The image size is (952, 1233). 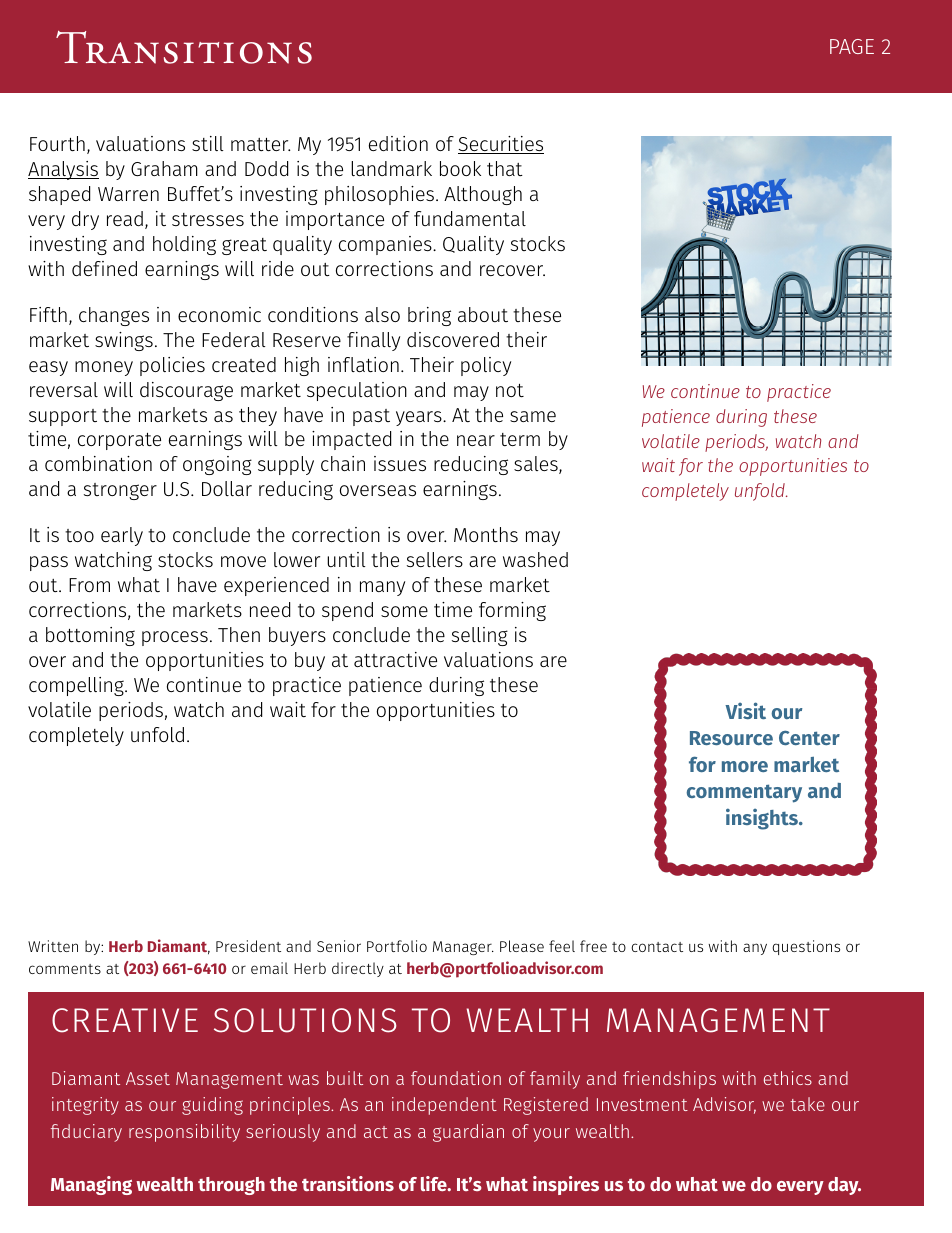 What do you see at coordinates (208, 143) in the page?
I see `still` at bounding box center [208, 143].
